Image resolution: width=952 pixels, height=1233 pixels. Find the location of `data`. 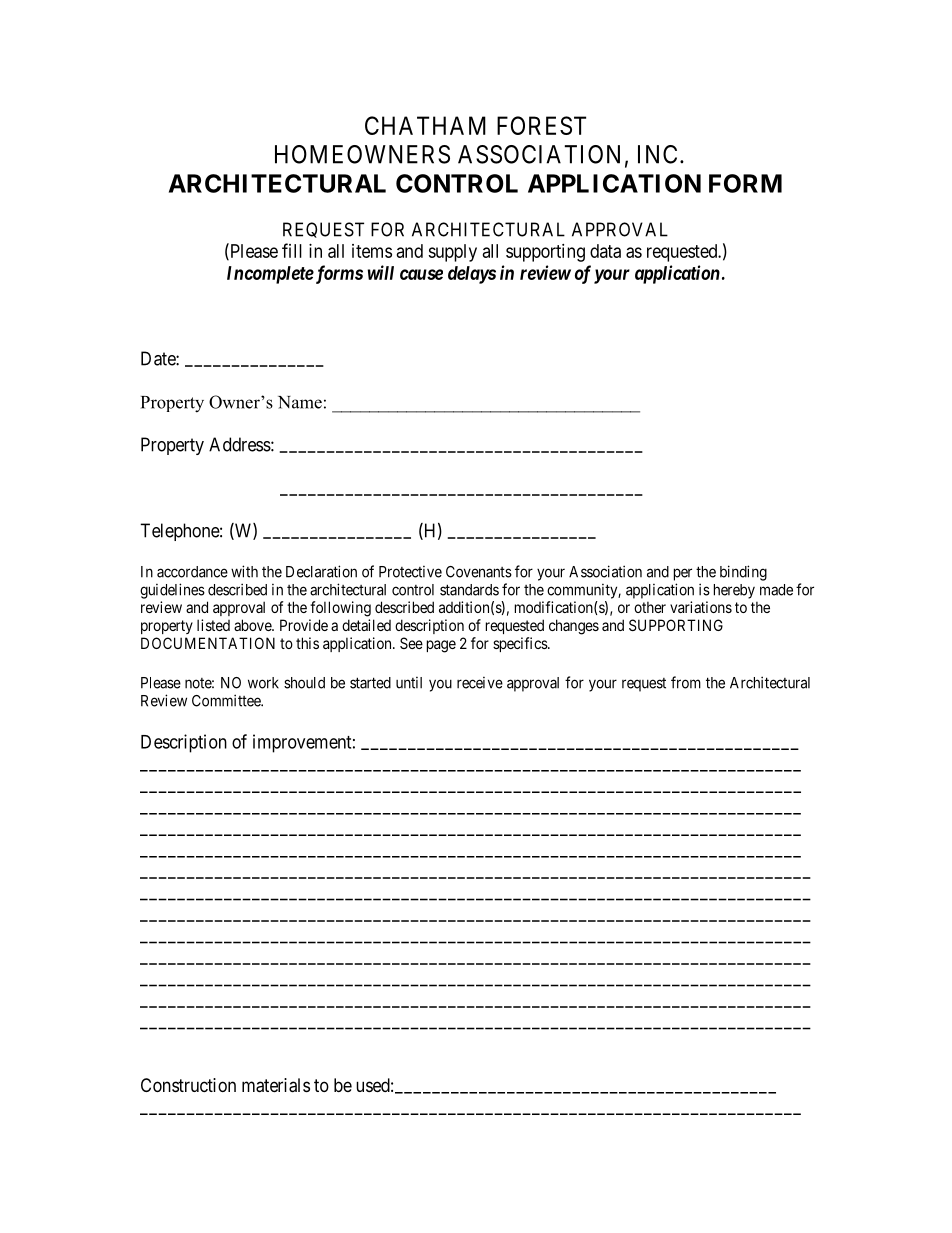

data is located at coordinates (605, 251).
